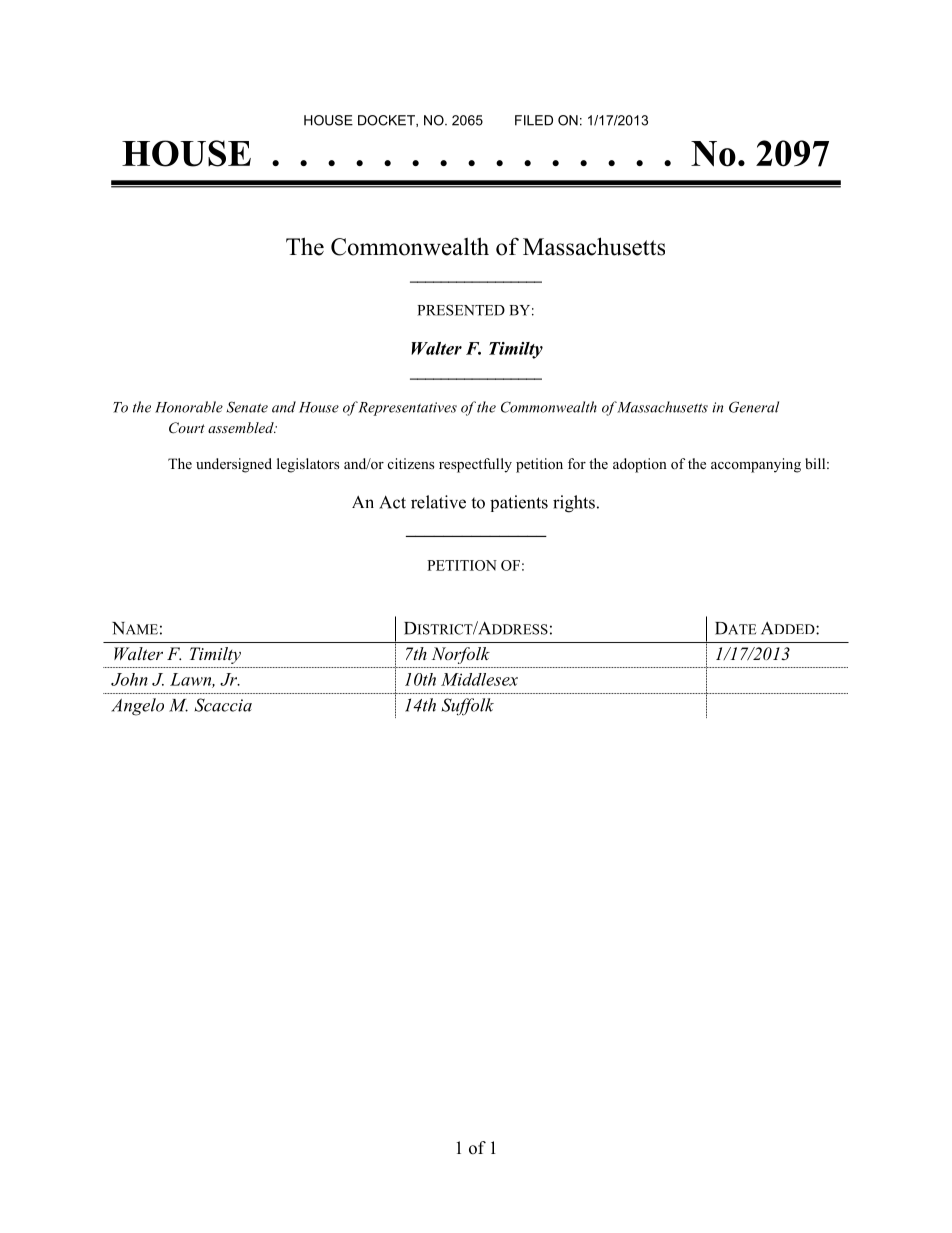 The image size is (952, 1233). I want to click on FILED, so click(534, 120).
